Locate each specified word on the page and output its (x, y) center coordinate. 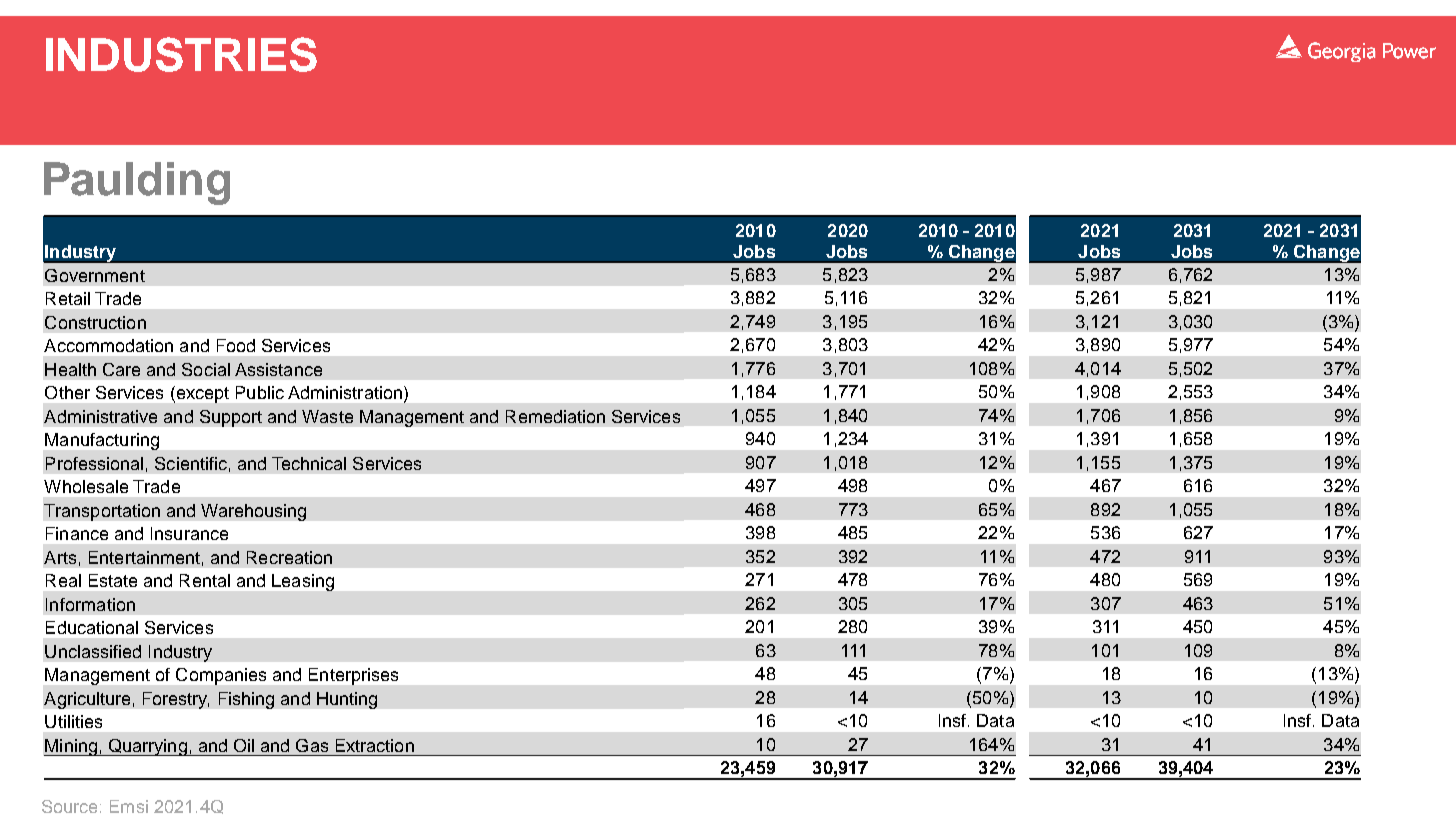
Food (236, 345)
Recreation (289, 557)
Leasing (303, 582)
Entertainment (144, 557)
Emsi (129, 806)
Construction (95, 322)
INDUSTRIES (181, 54)
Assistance (278, 369)
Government (95, 275)
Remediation (555, 416)
